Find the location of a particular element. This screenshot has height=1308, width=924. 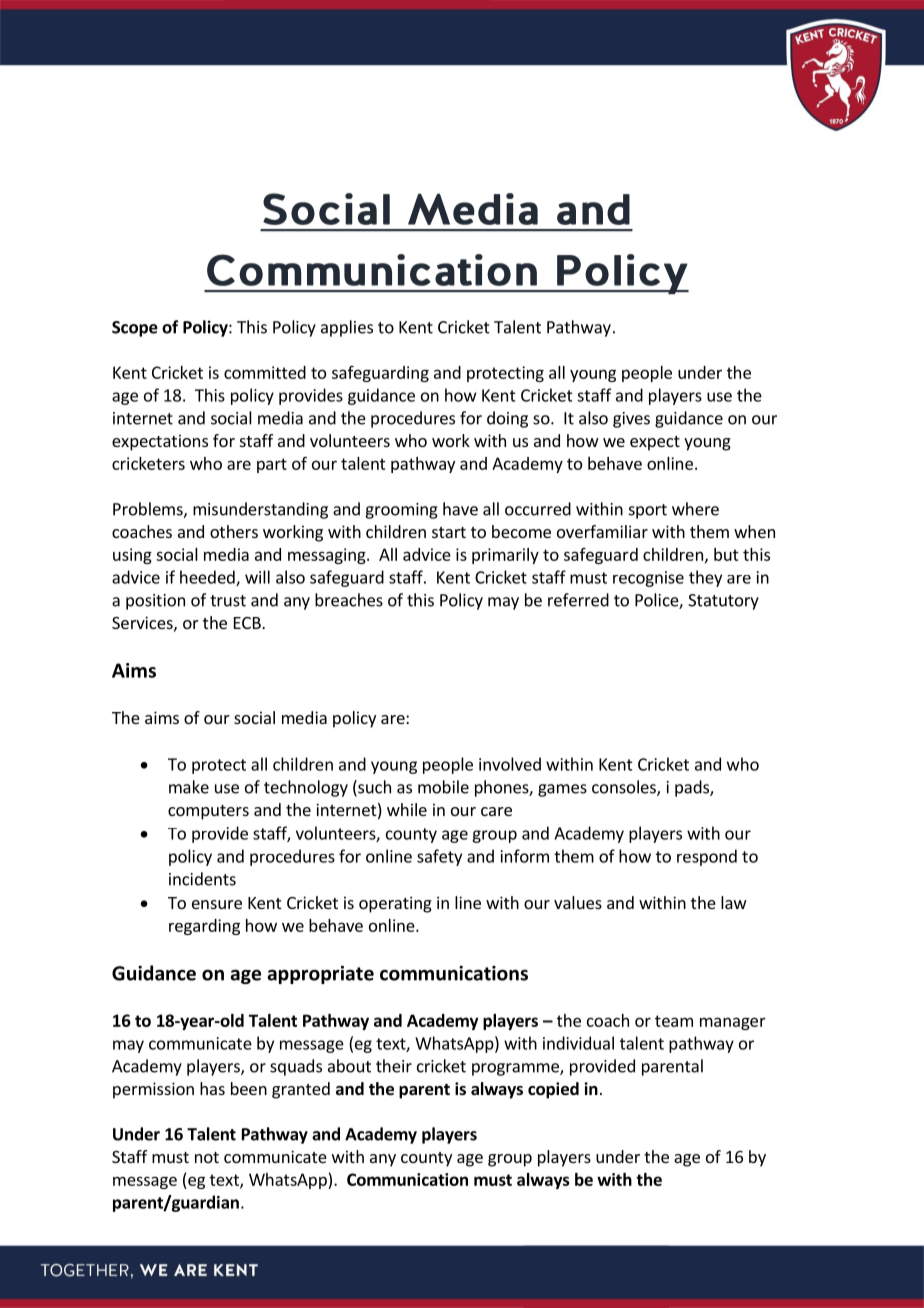

respond is located at coordinates (707, 857).
